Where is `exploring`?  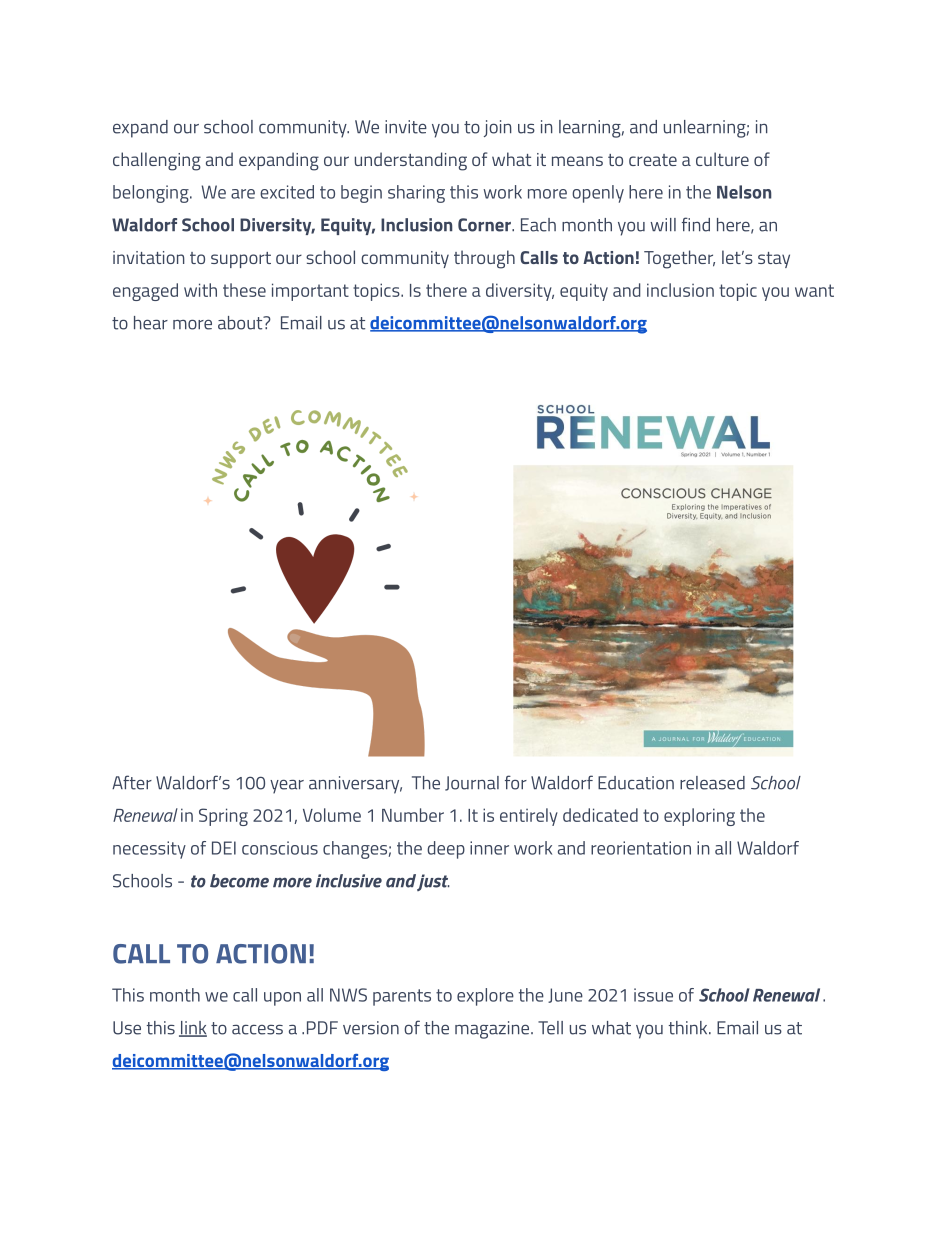 exploring is located at coordinates (699, 817).
